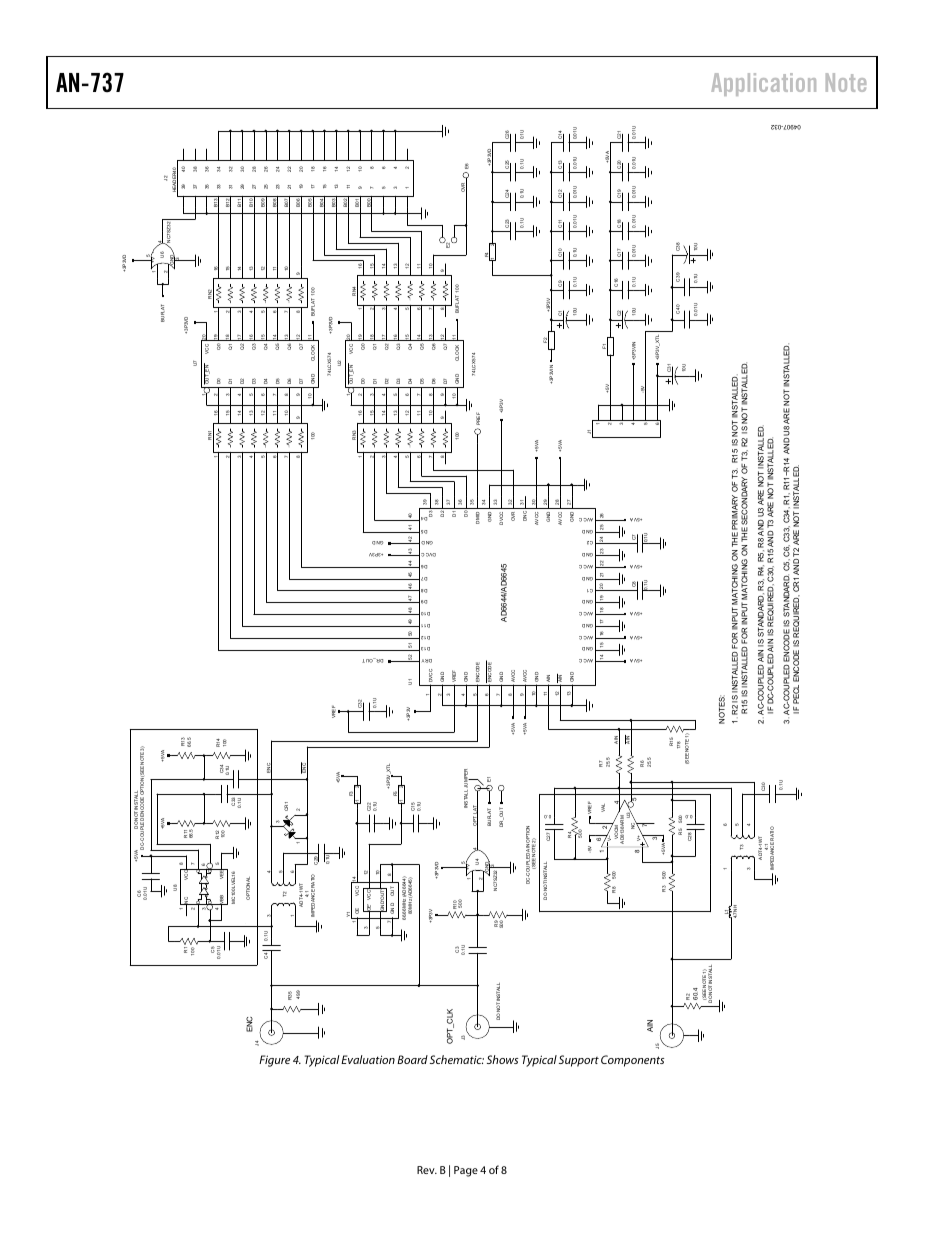 This page has width=952, height=1233. What do you see at coordinates (457, 1059) in the page?
I see `Schematic` at bounding box center [457, 1059].
